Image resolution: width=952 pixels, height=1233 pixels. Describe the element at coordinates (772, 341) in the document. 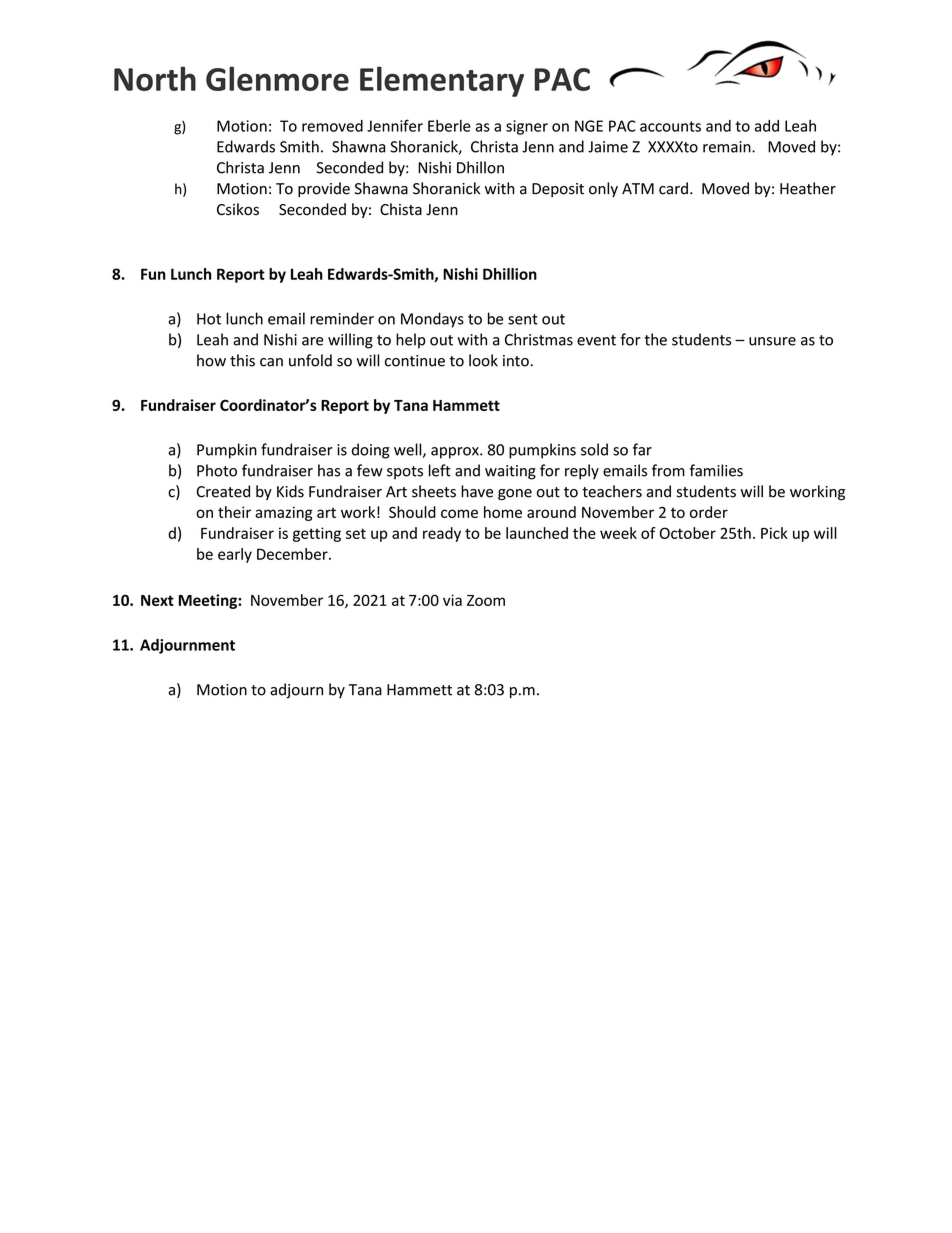

I see `unsure` at that location.
